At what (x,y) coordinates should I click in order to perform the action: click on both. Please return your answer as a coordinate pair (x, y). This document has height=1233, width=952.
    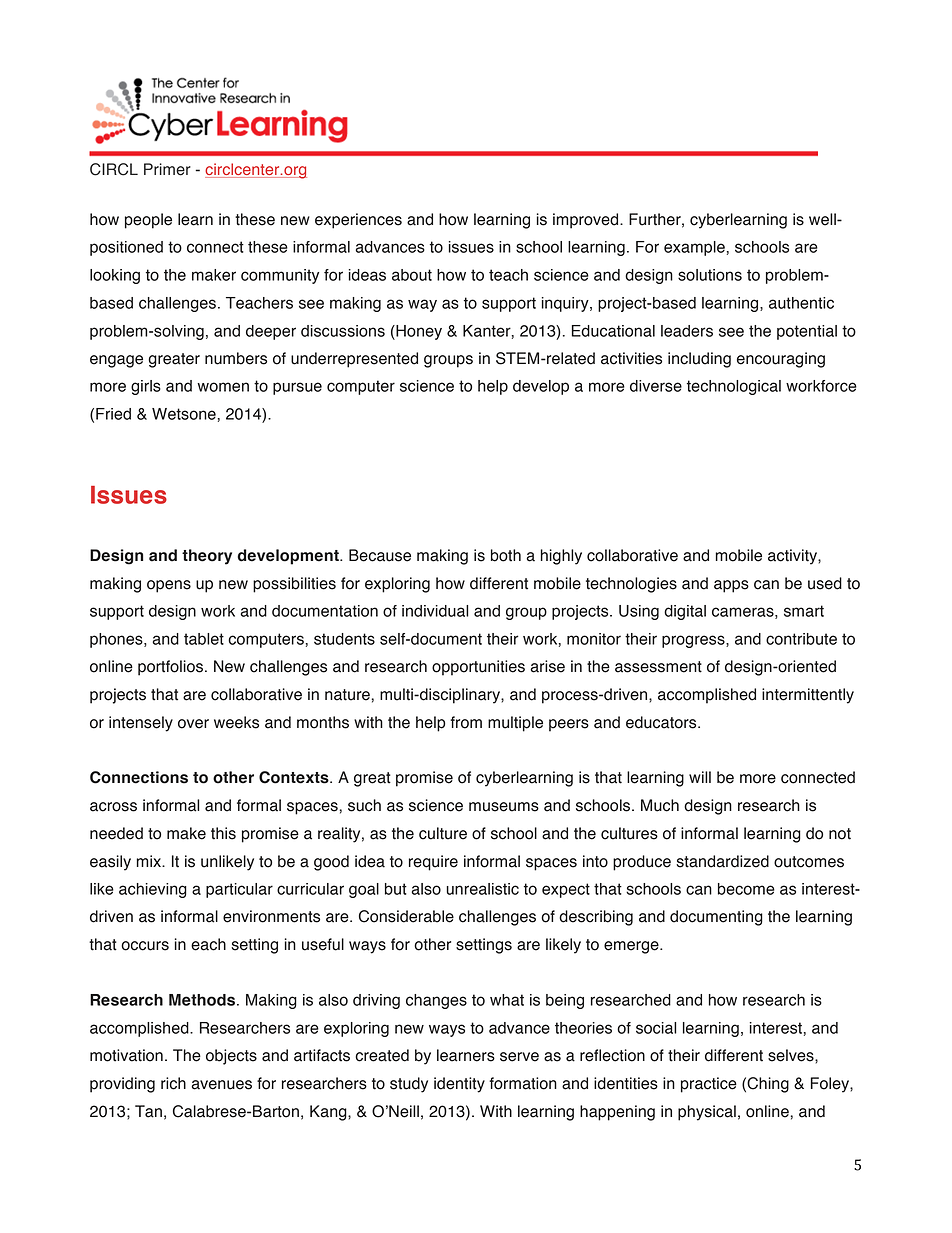
    Looking at the image, I should click on (506, 555).
